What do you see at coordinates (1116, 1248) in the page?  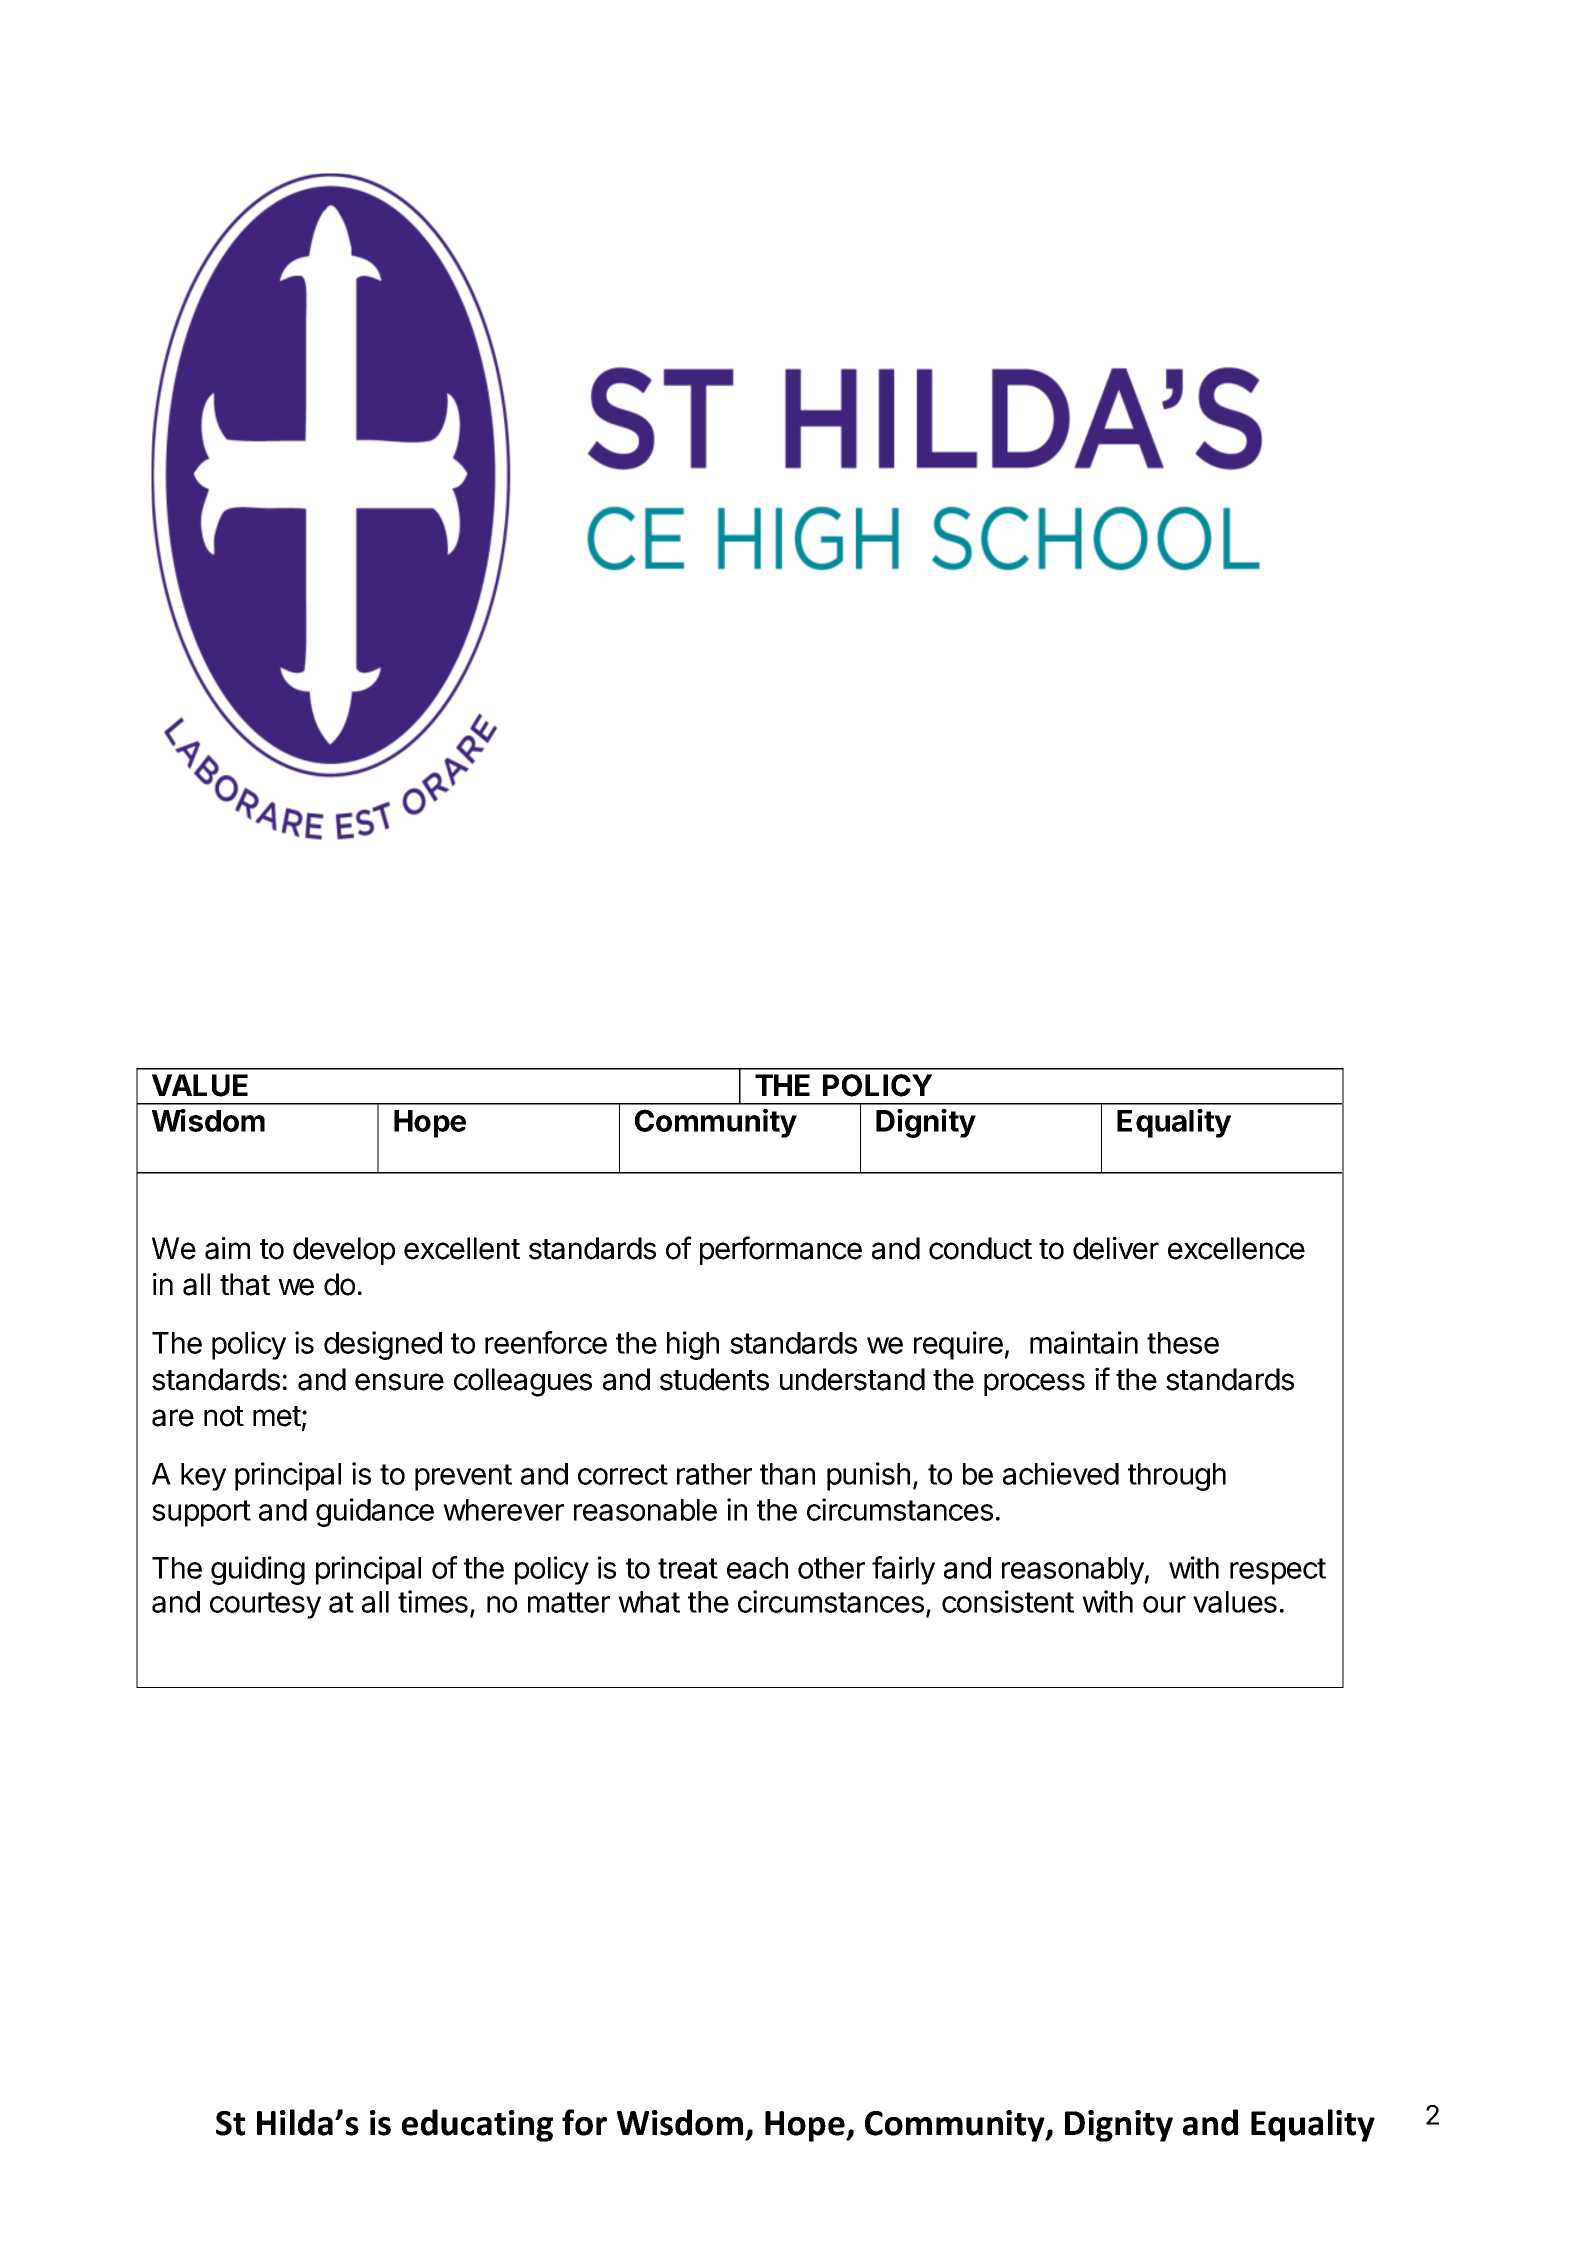 I see `deliver` at bounding box center [1116, 1248].
